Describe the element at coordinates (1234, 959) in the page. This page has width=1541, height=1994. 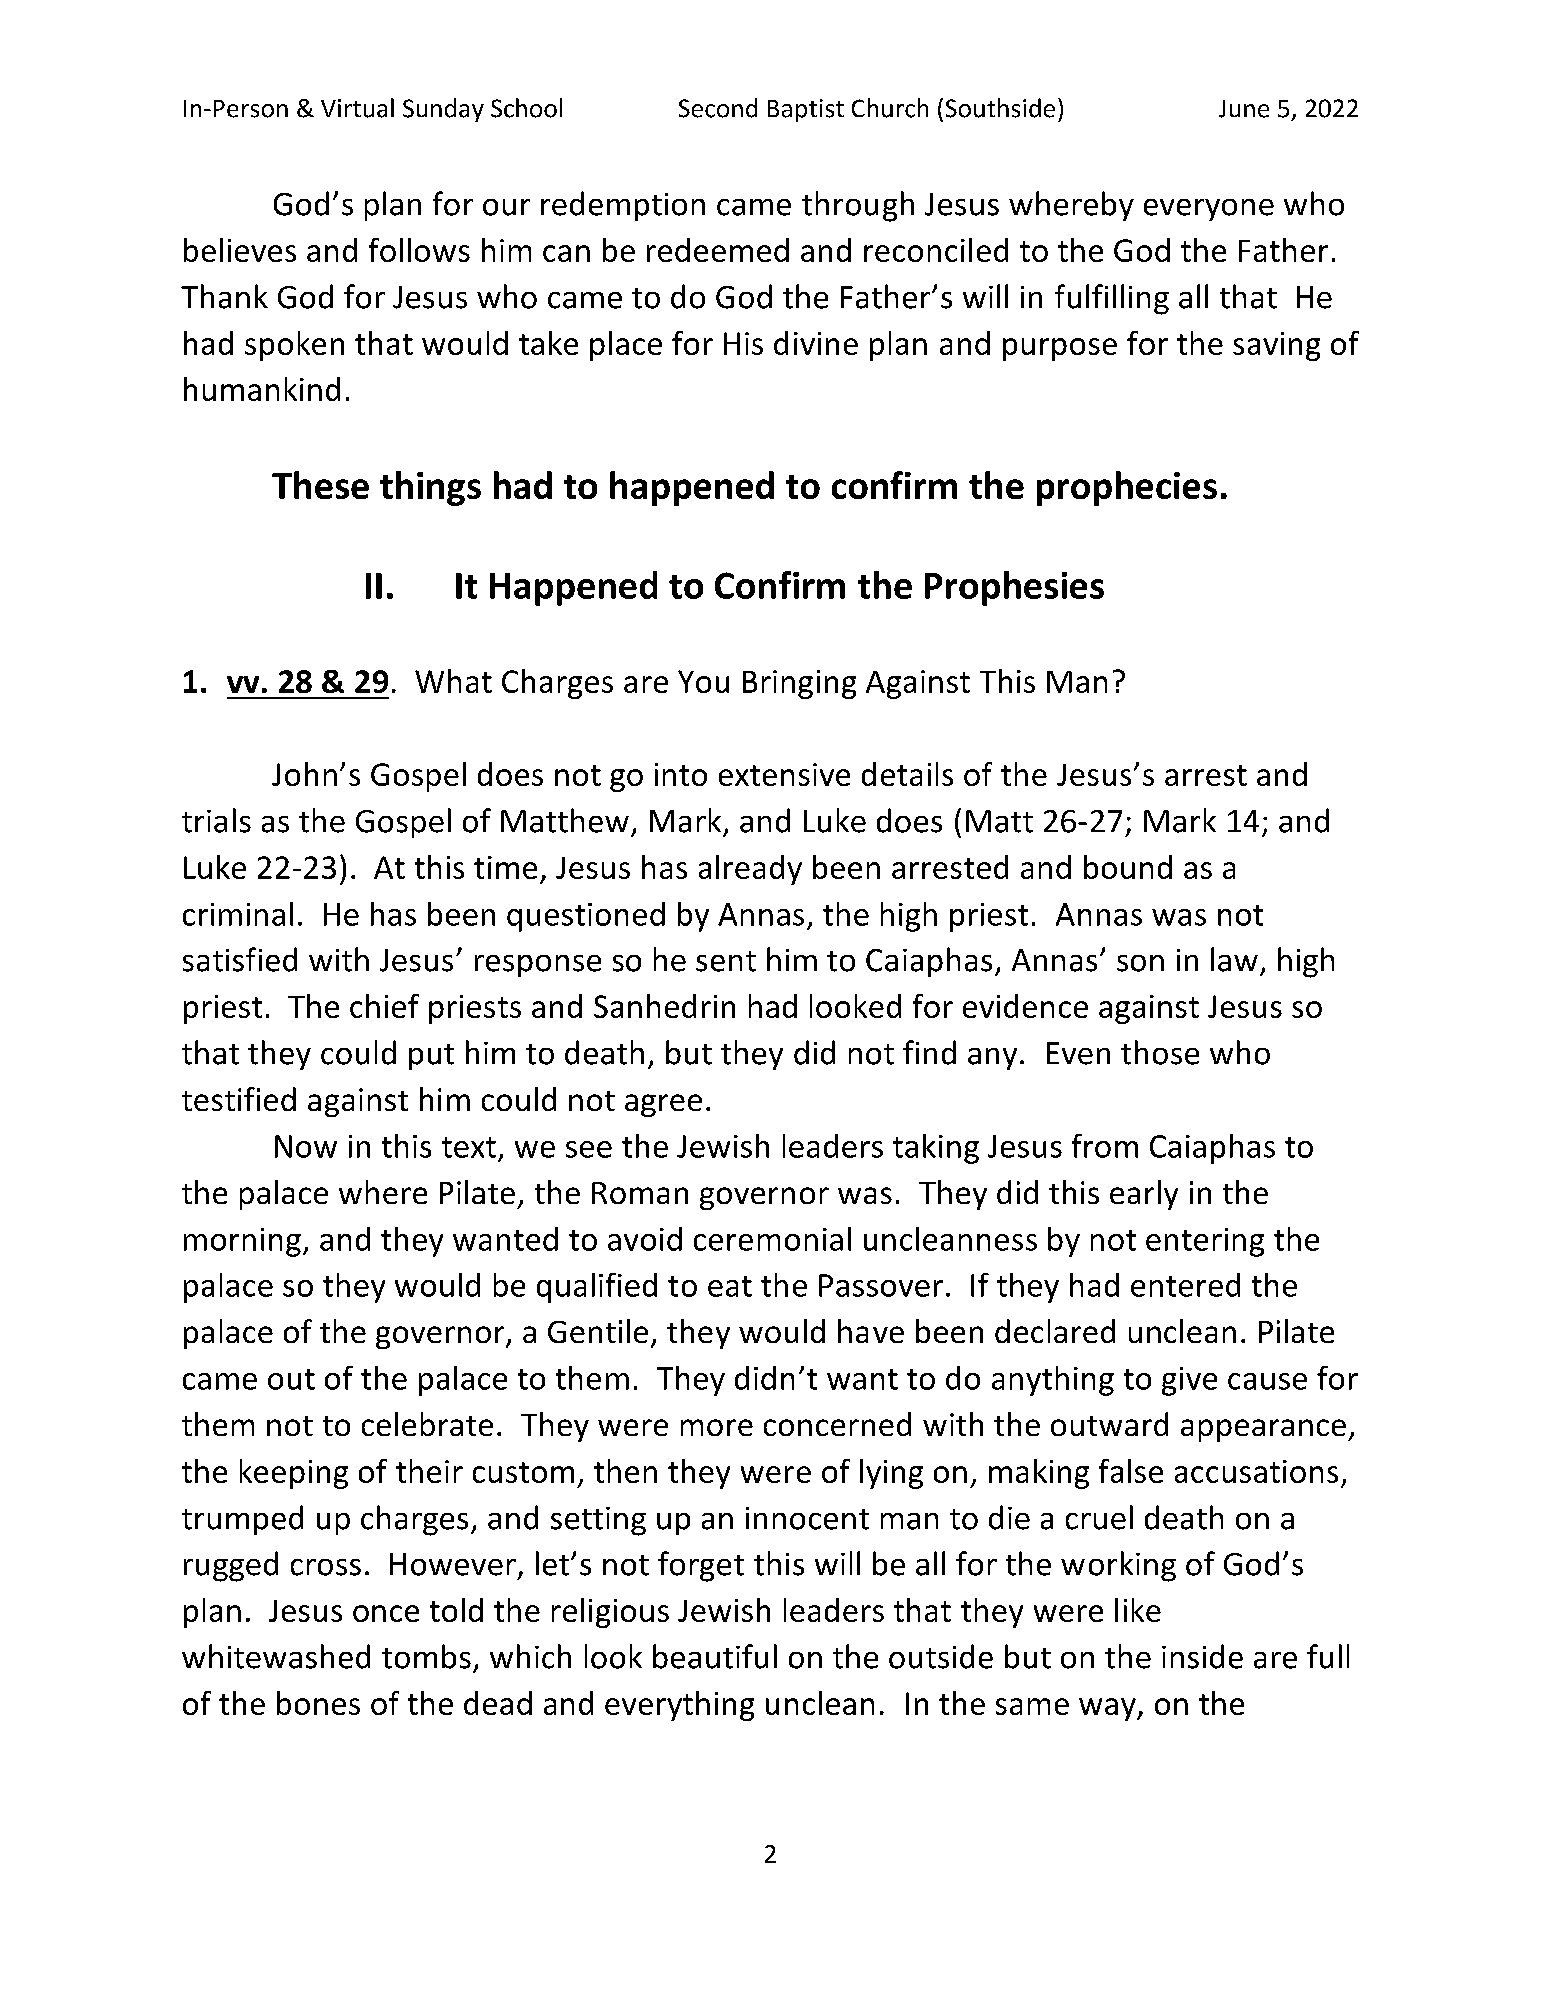
I see `law` at that location.
